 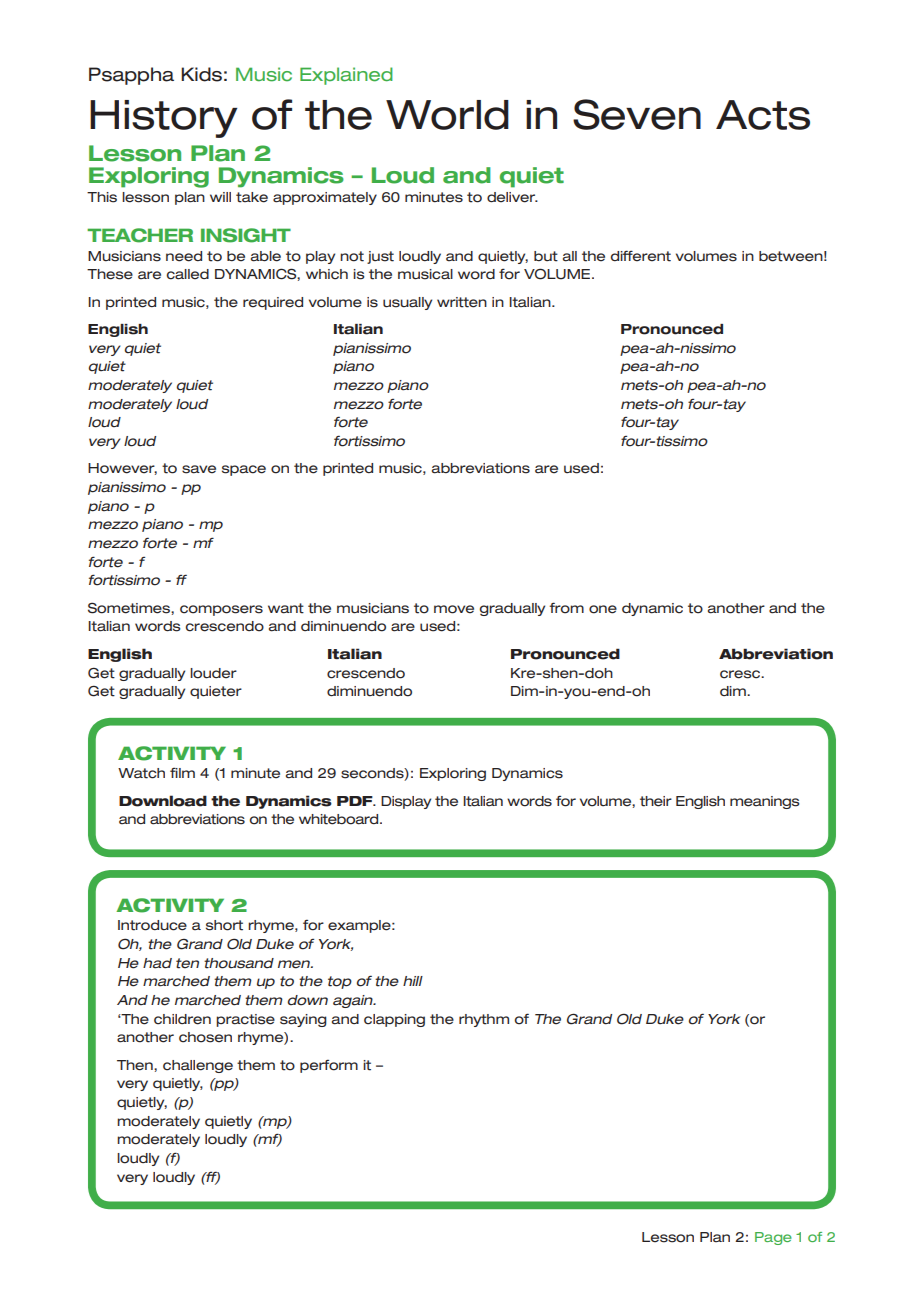 What do you see at coordinates (413, 981) in the image?
I see `hill` at bounding box center [413, 981].
